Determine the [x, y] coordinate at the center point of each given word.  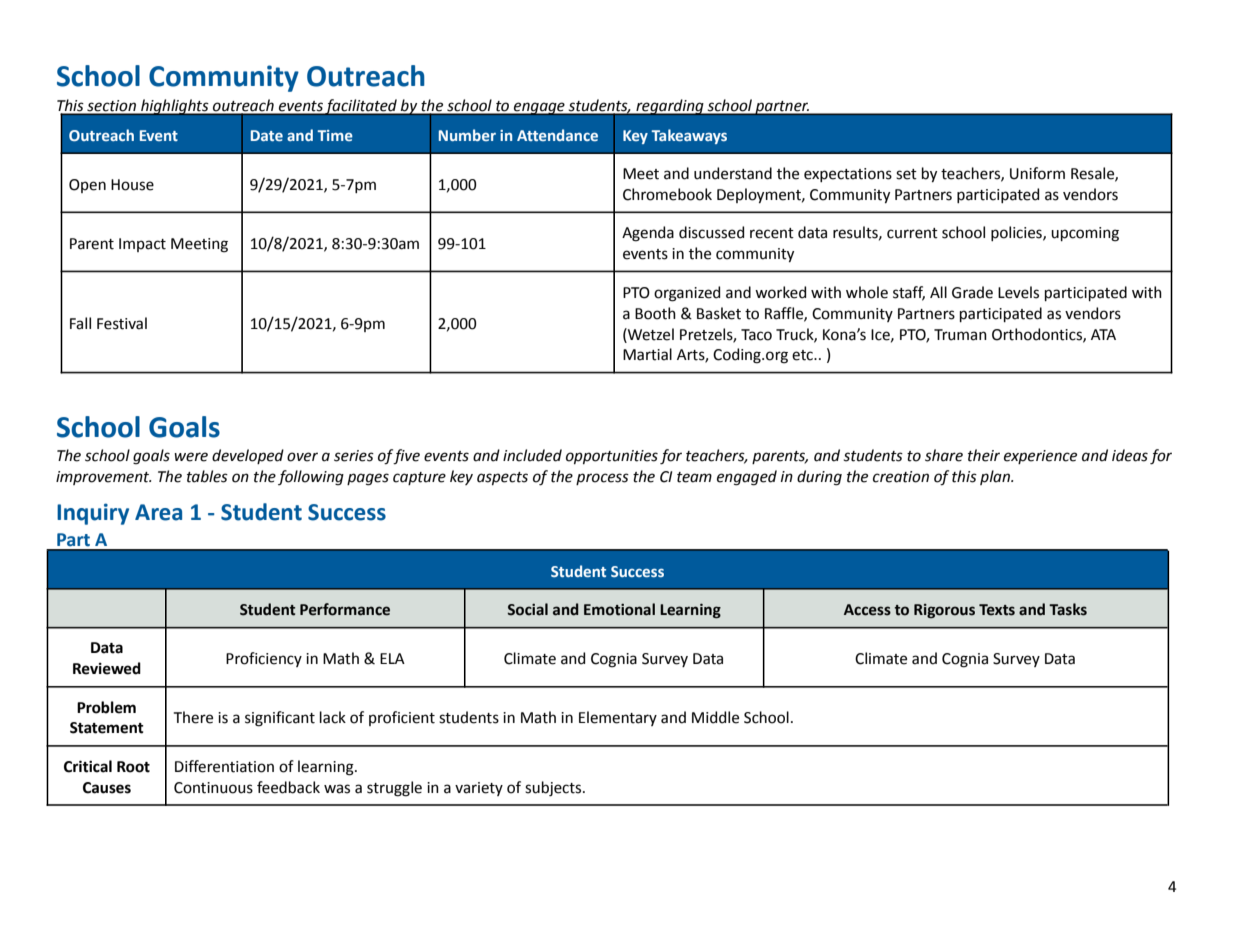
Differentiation [224, 766]
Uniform [1037, 173]
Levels [1018, 292]
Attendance [557, 135]
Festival [122, 323]
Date [267, 135]
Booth [655, 313]
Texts [997, 610]
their [984, 455]
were [191, 457]
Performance [345, 609]
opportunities [612, 457]
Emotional [619, 609]
